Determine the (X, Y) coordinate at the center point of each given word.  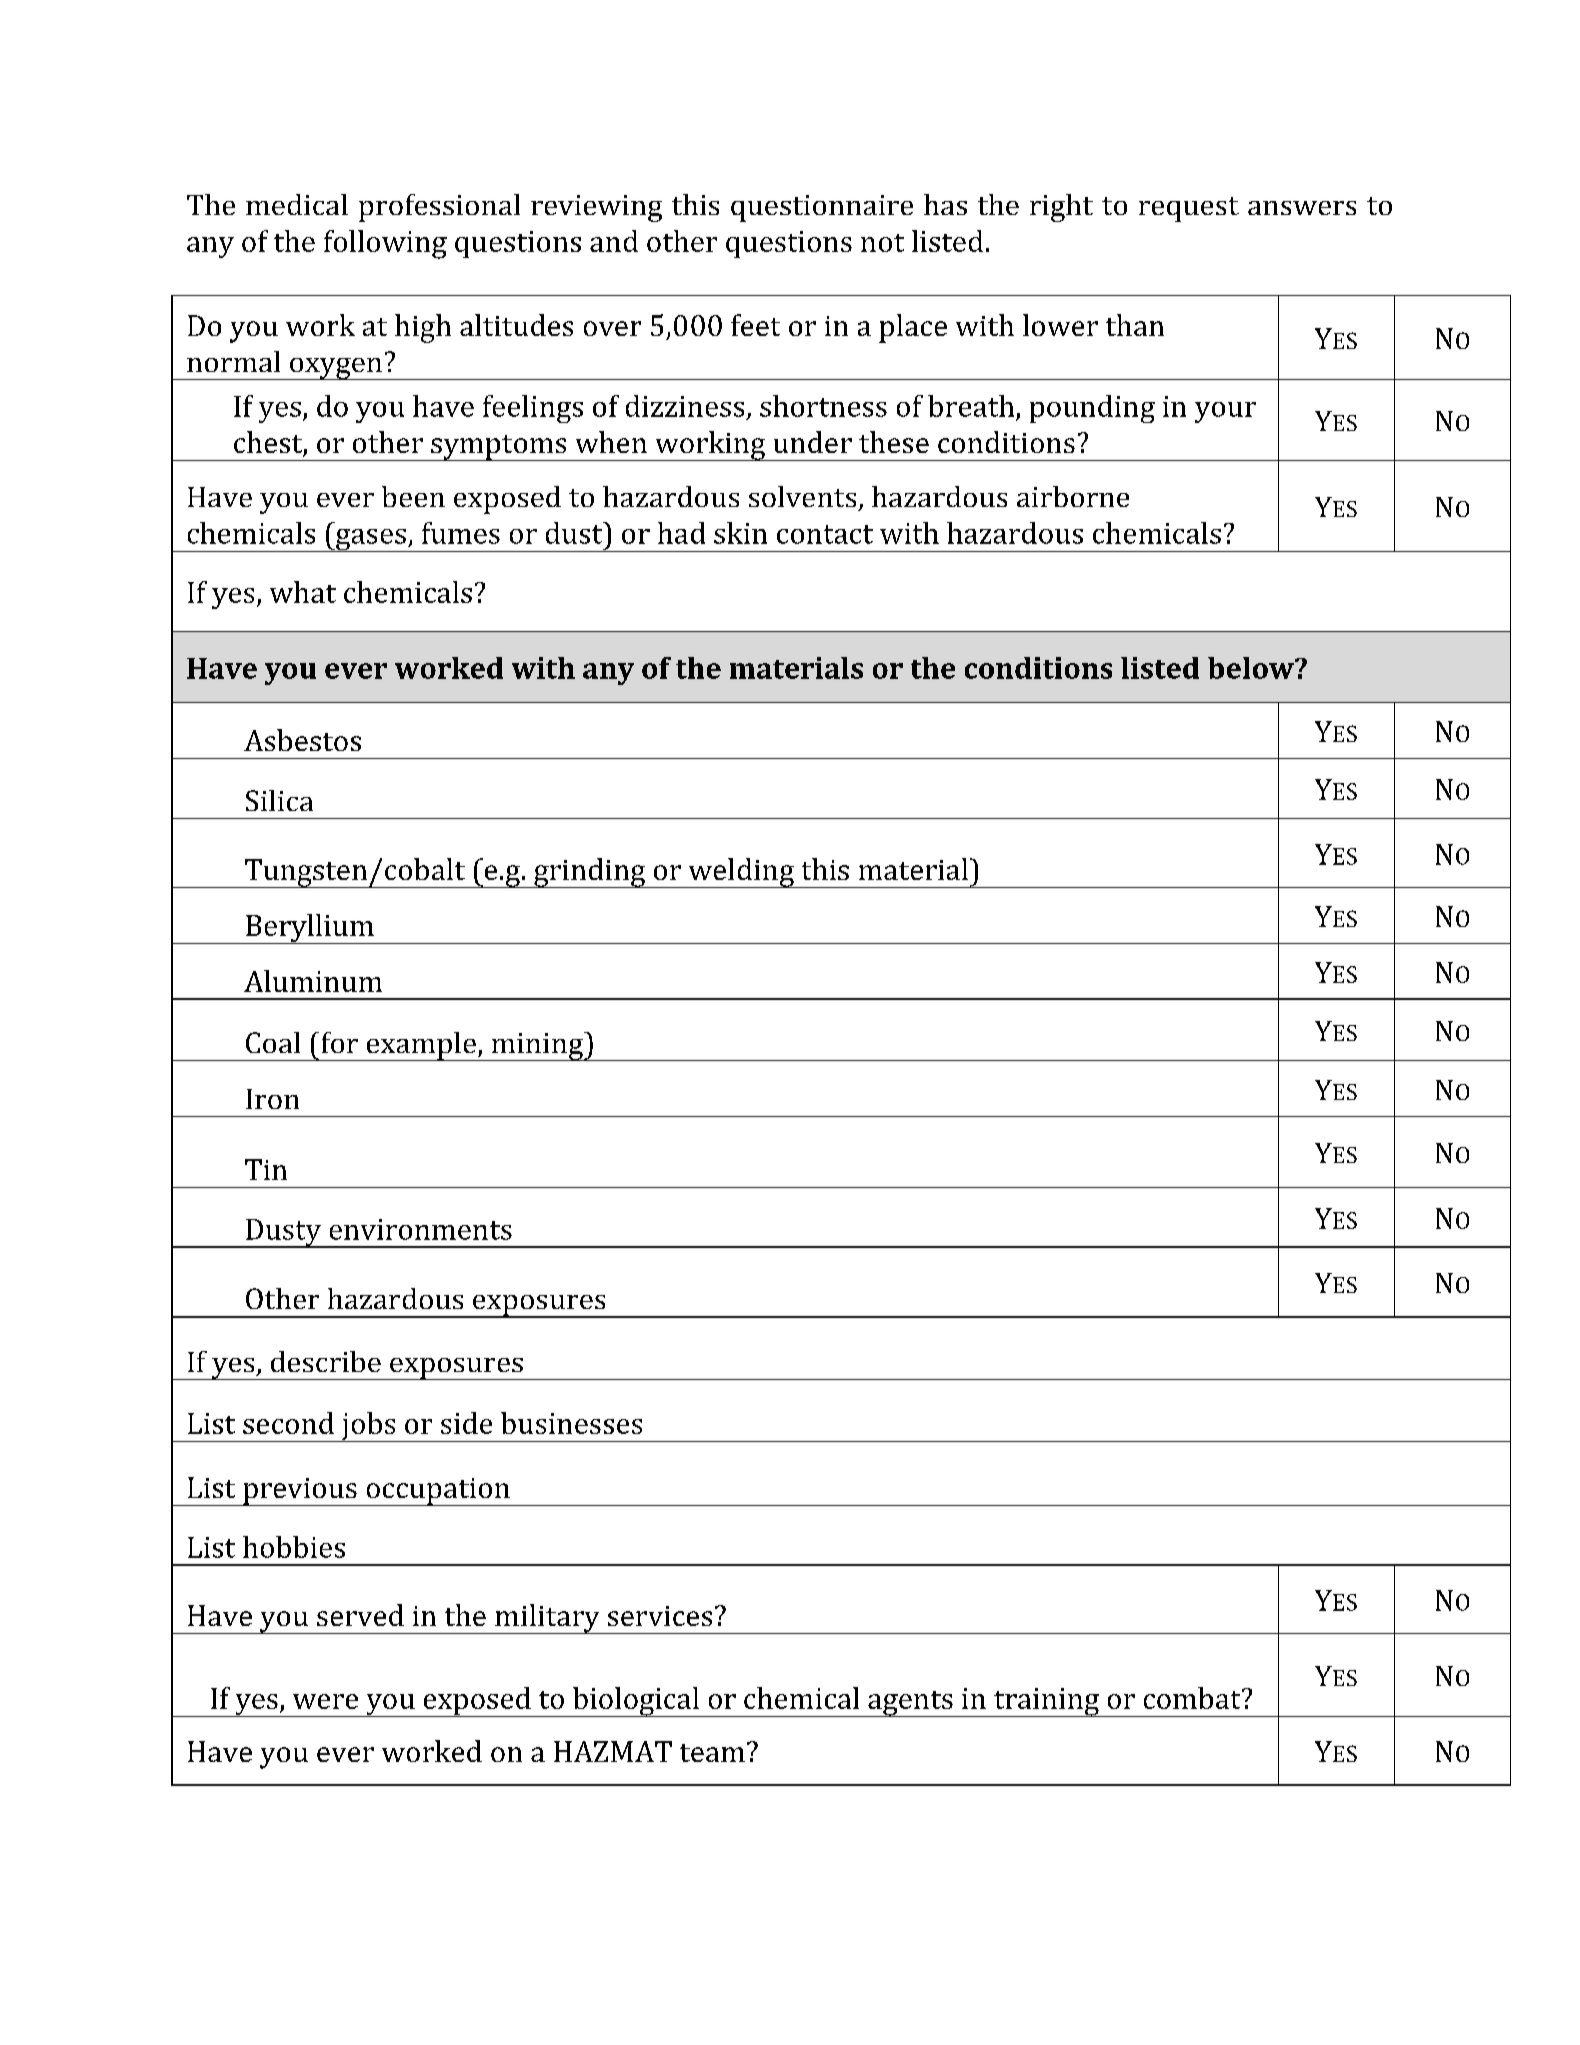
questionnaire (822, 208)
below (1252, 668)
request (1189, 209)
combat (1193, 1698)
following (385, 244)
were (325, 1701)
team (712, 1753)
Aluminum (313, 981)
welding (741, 873)
